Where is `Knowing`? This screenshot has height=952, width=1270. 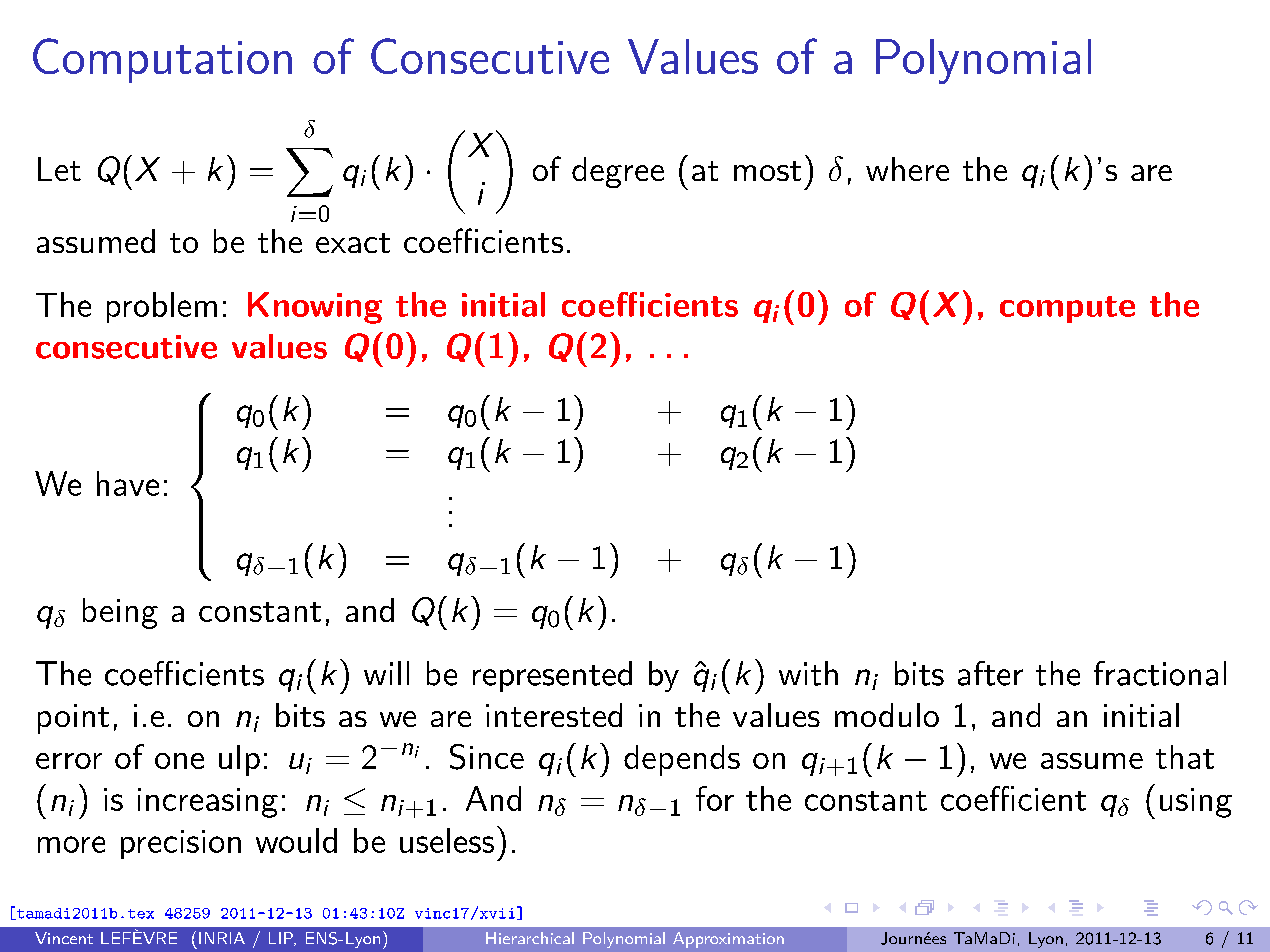
Knowing is located at coordinates (315, 308).
